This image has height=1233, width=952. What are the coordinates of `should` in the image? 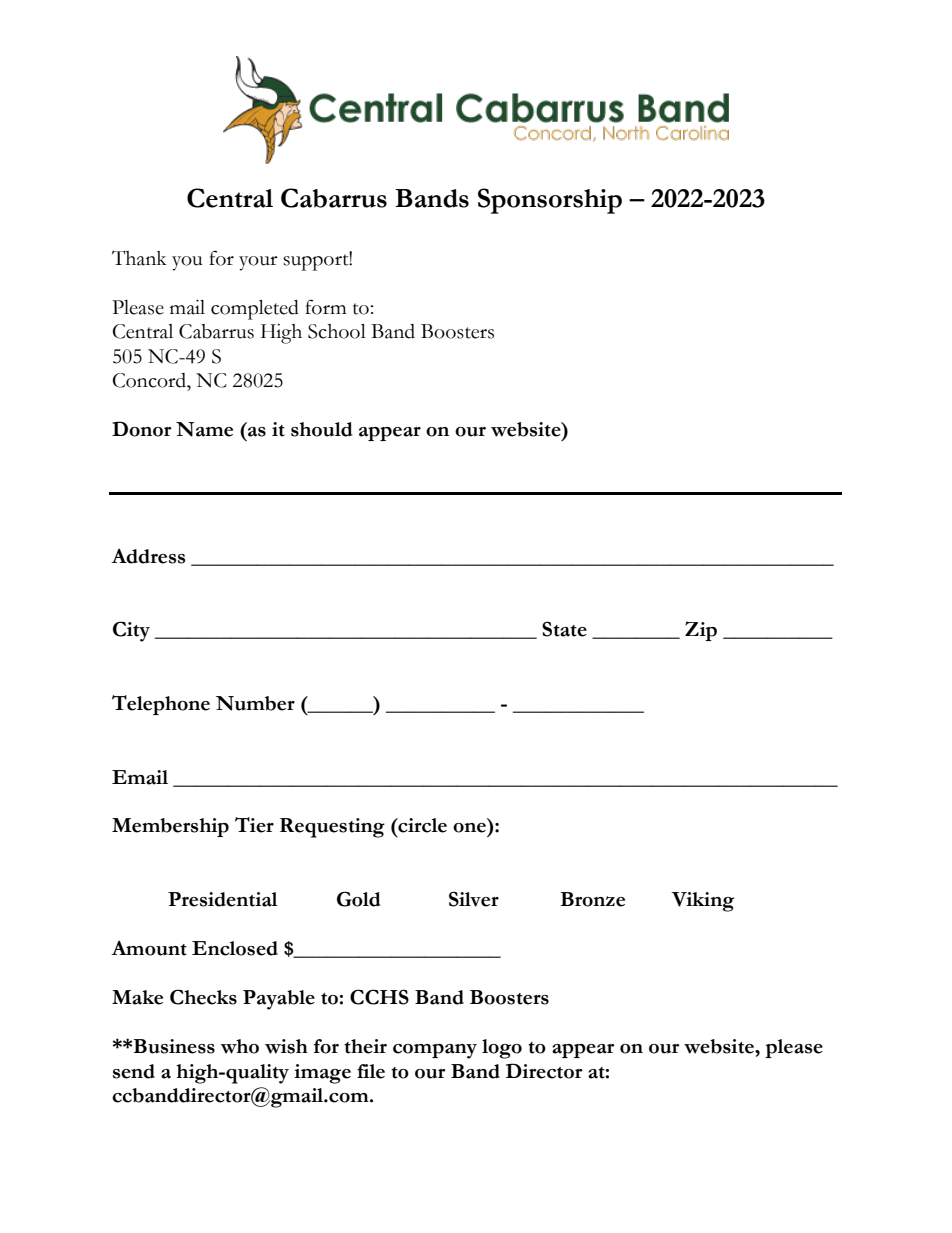 It's located at (321, 429).
